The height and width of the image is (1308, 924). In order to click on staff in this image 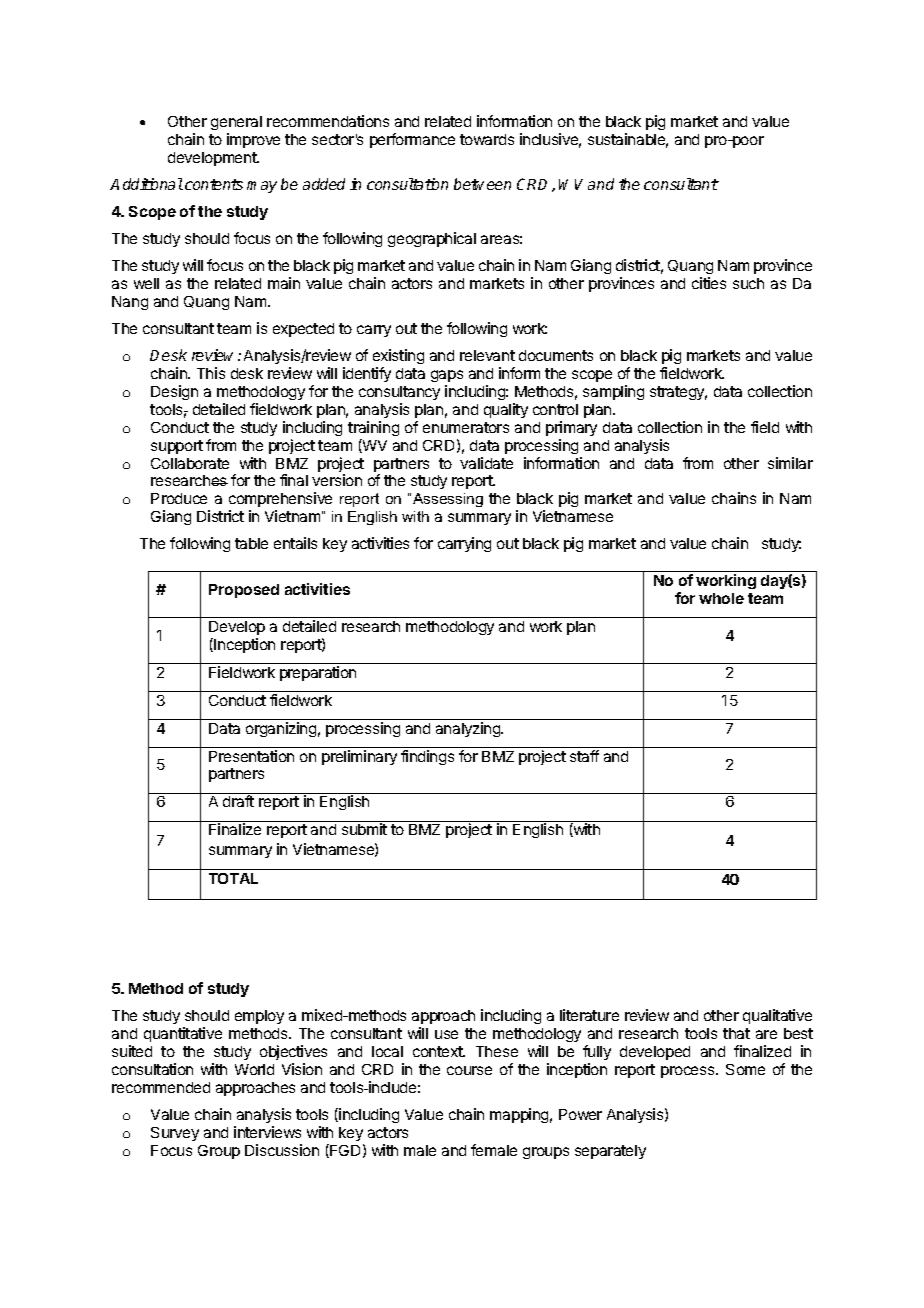, I will do `click(584, 756)`.
